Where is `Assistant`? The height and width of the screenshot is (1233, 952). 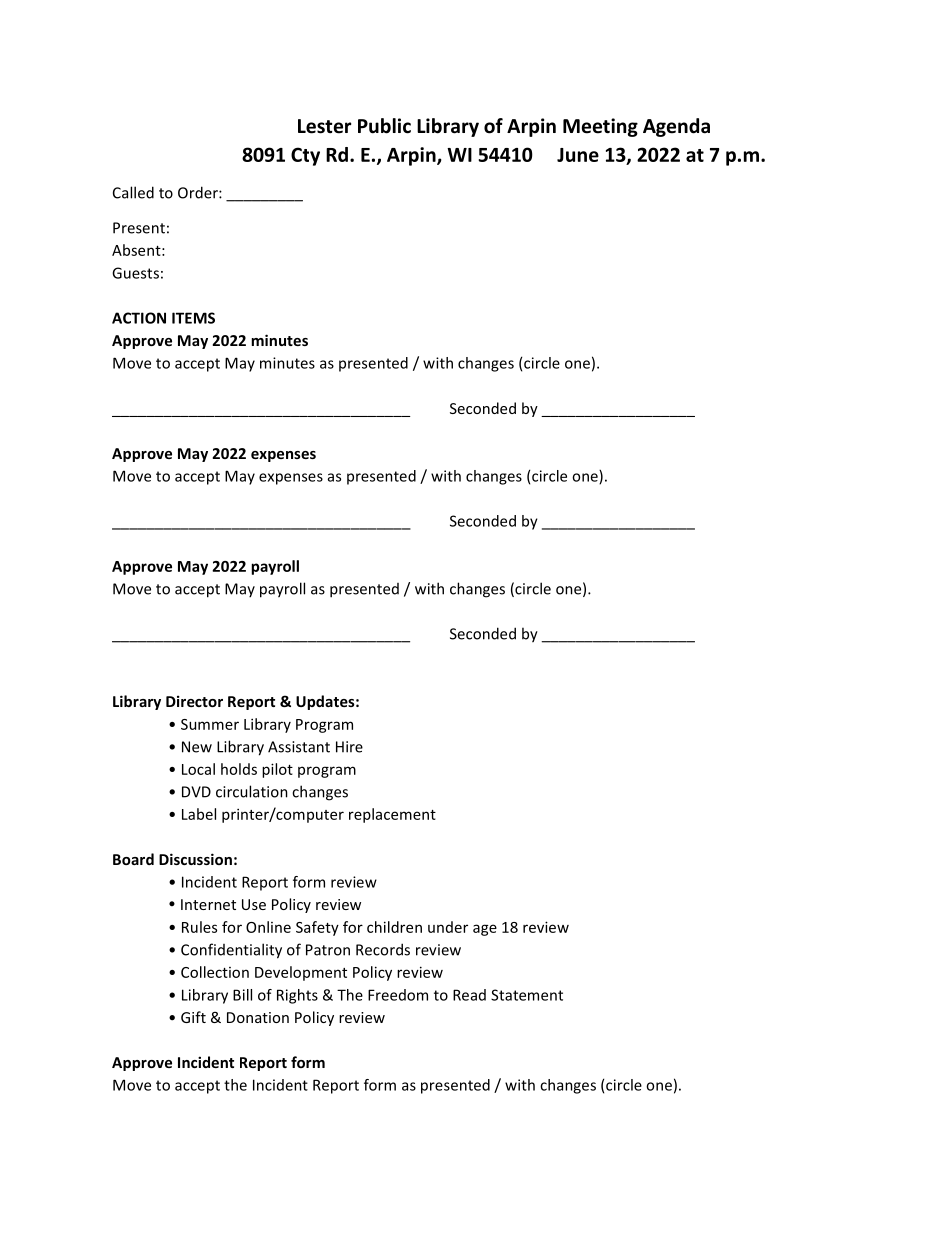 Assistant is located at coordinates (299, 747).
